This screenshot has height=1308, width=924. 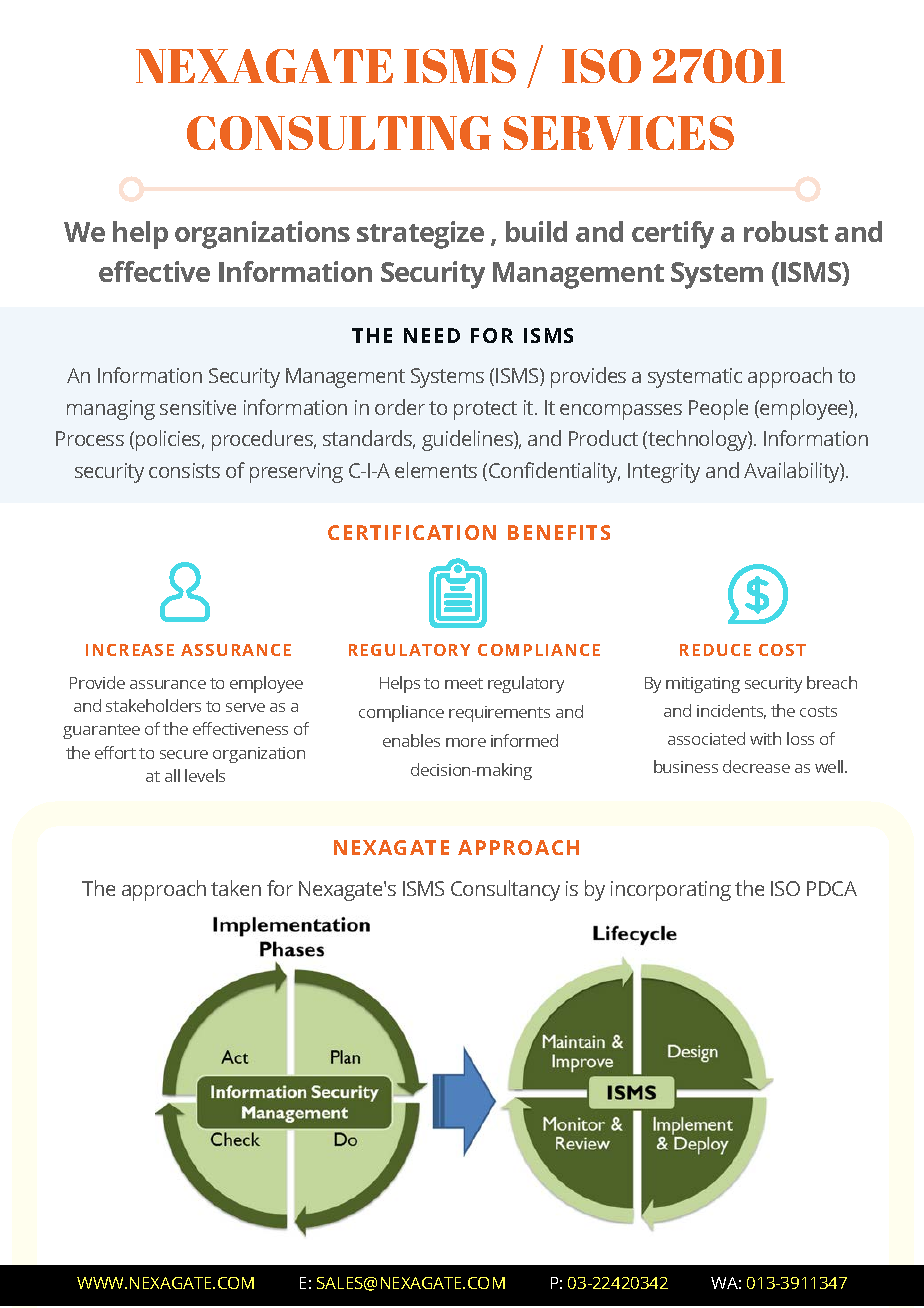 I want to click on NEED, so click(x=432, y=335).
